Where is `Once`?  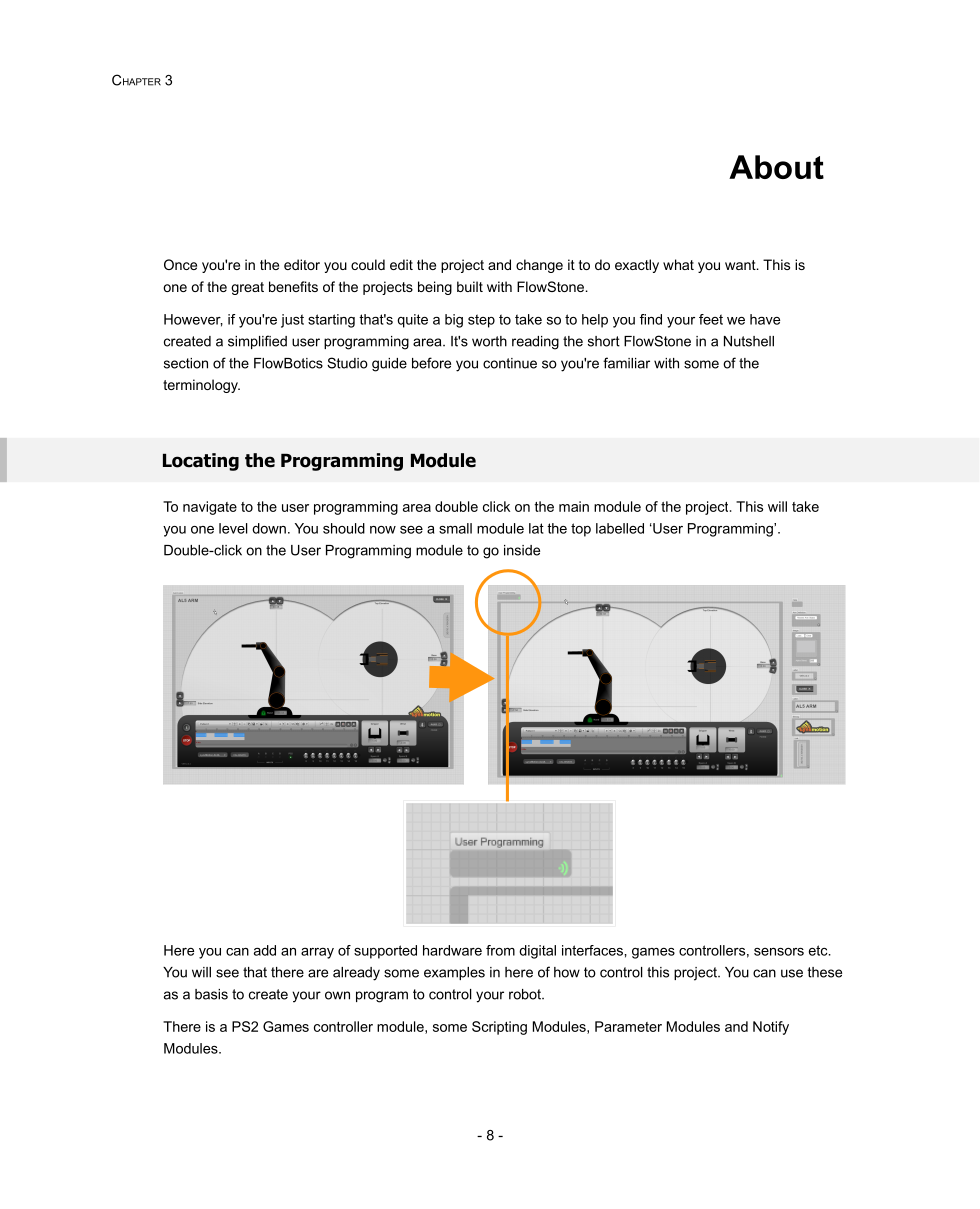
Once is located at coordinates (180, 264).
